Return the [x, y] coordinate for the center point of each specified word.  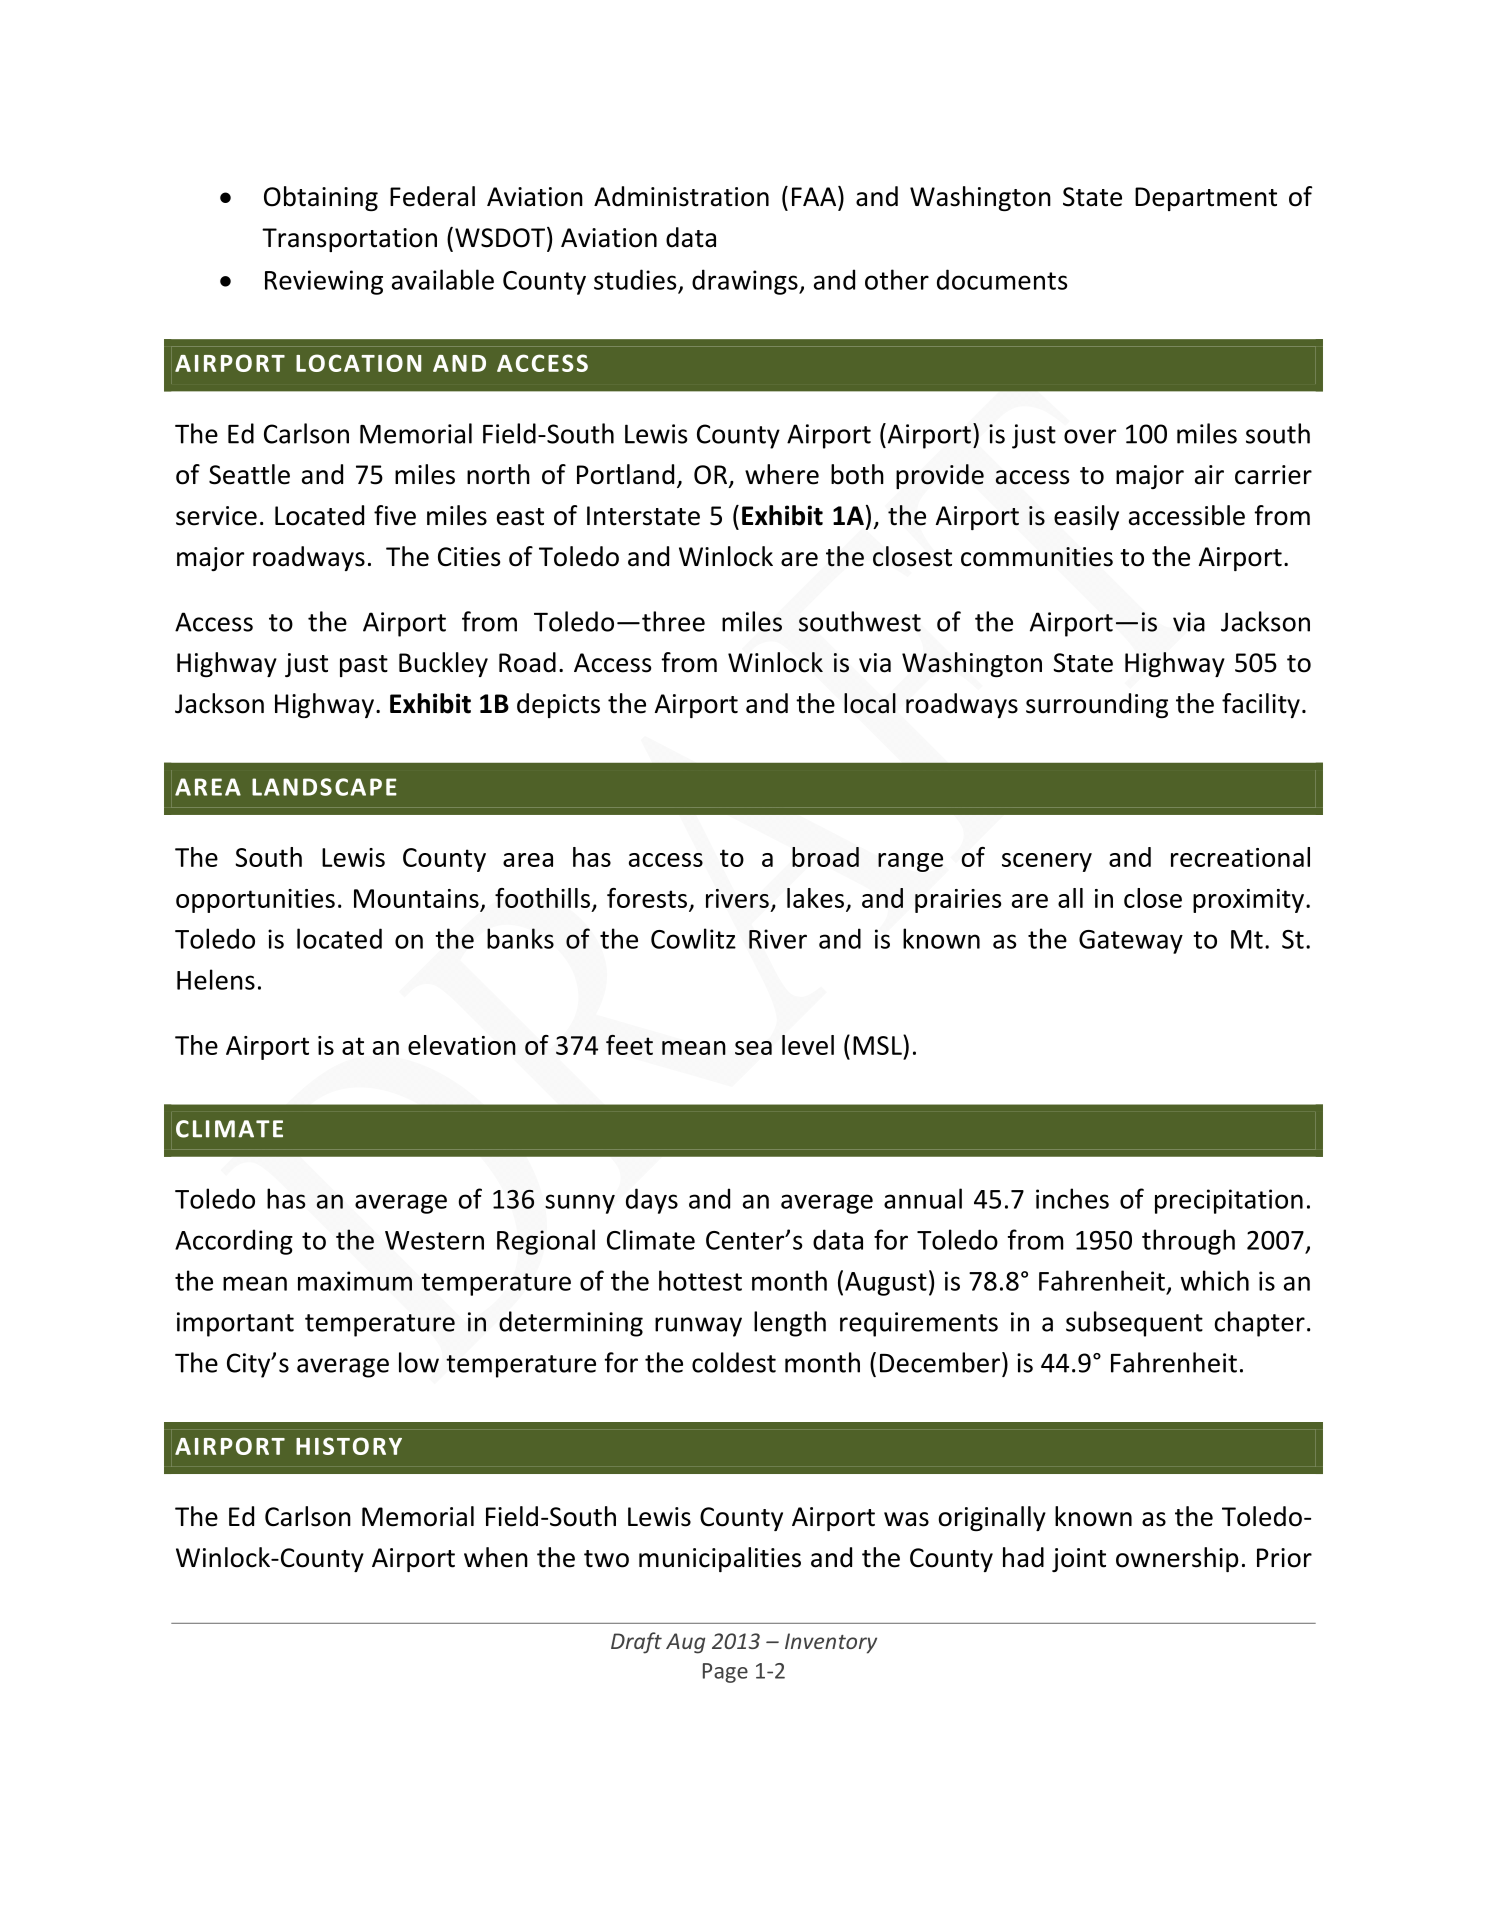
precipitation [1229, 1201]
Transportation [349, 240]
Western [434, 1240]
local [870, 703]
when [496, 1557]
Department [1206, 199]
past [364, 666]
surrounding [1097, 705]
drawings [746, 282]
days [652, 1201]
